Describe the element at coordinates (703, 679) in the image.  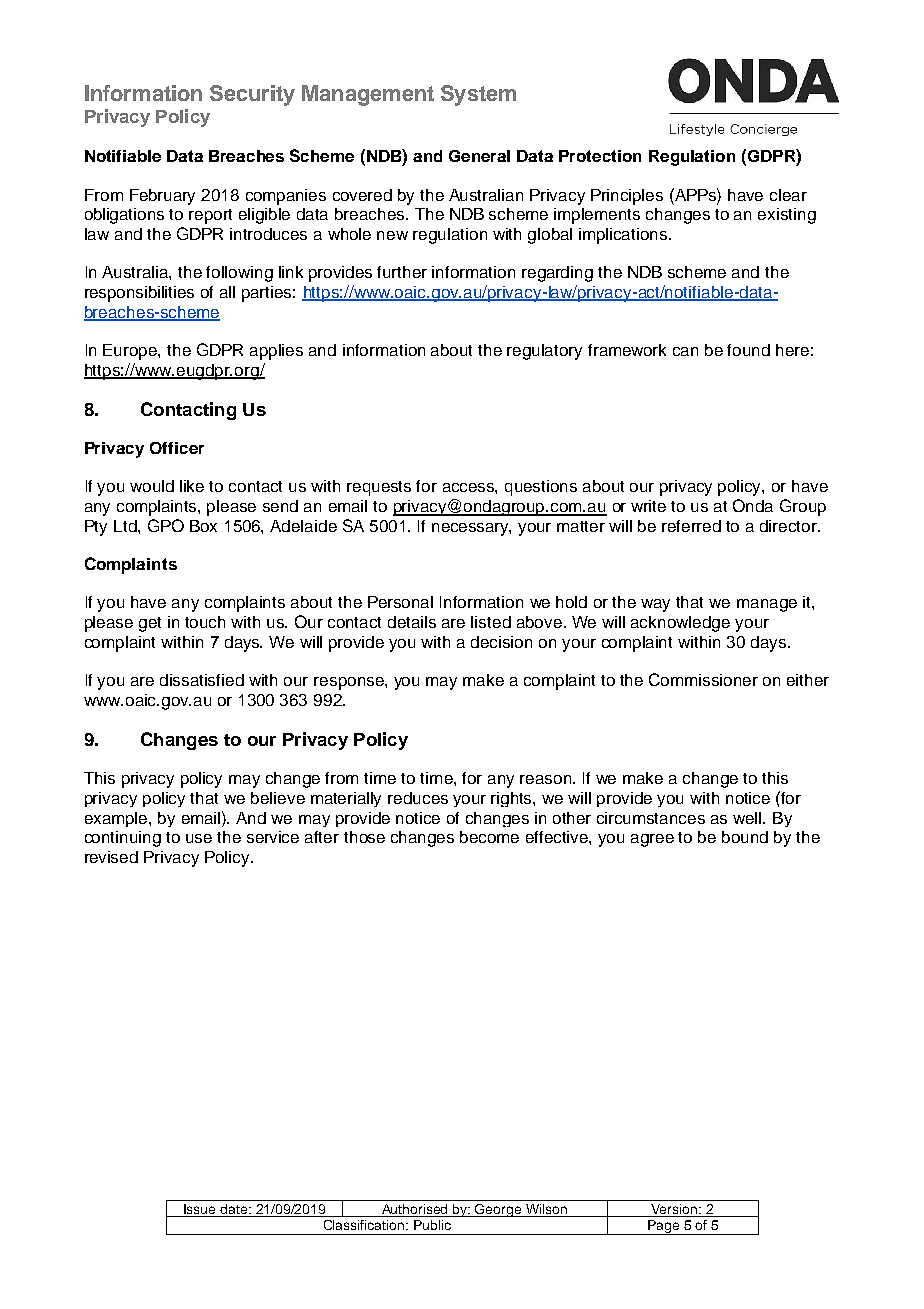
I see `Commissioner` at that location.
